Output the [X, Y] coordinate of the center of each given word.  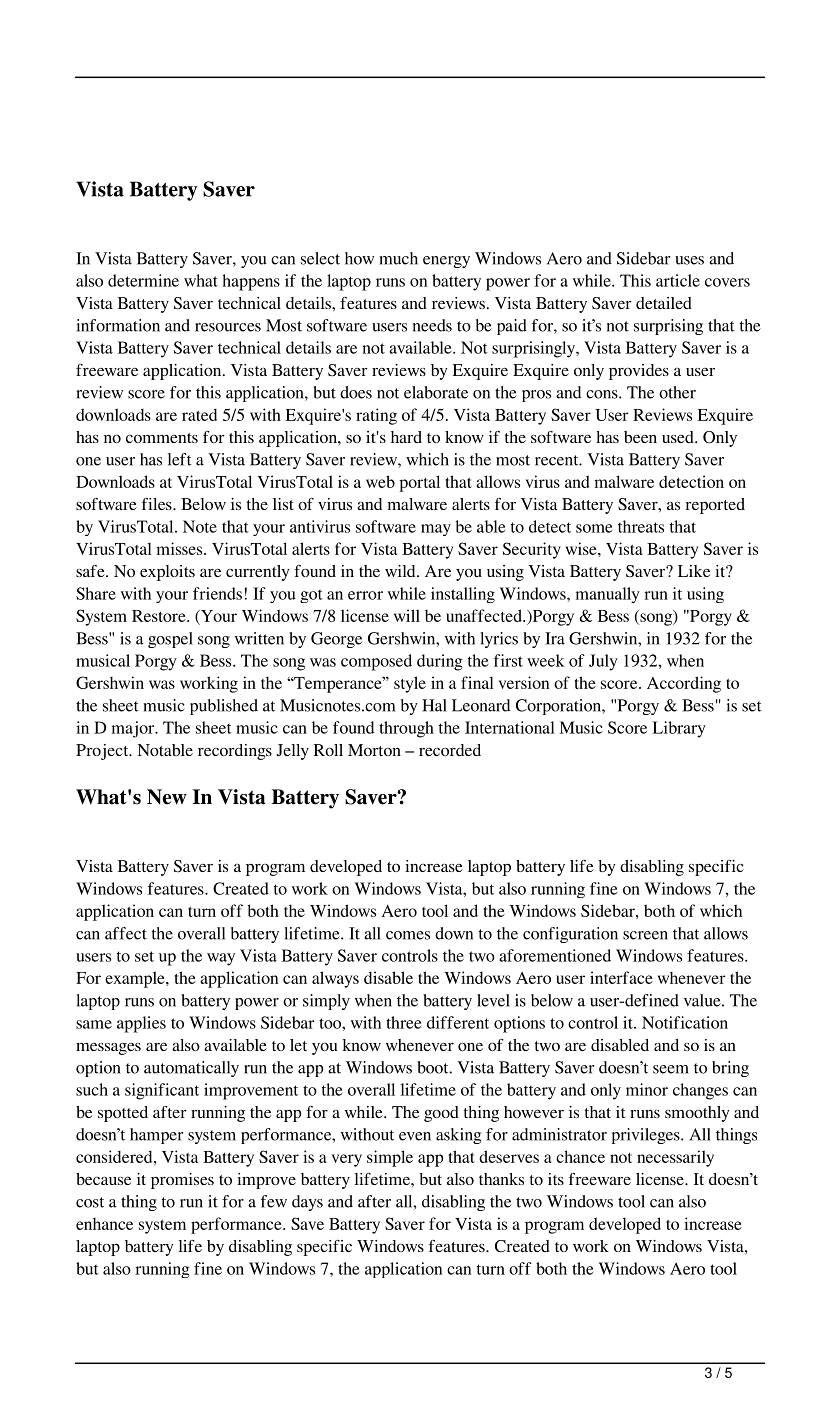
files [158, 504]
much [398, 258]
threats [641, 526]
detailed [664, 303]
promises [182, 1181]
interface [621, 977]
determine [143, 280]
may [436, 530]
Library [679, 729]
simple [390, 1158]
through [406, 729]
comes [408, 935]
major [134, 729]
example [136, 979]
